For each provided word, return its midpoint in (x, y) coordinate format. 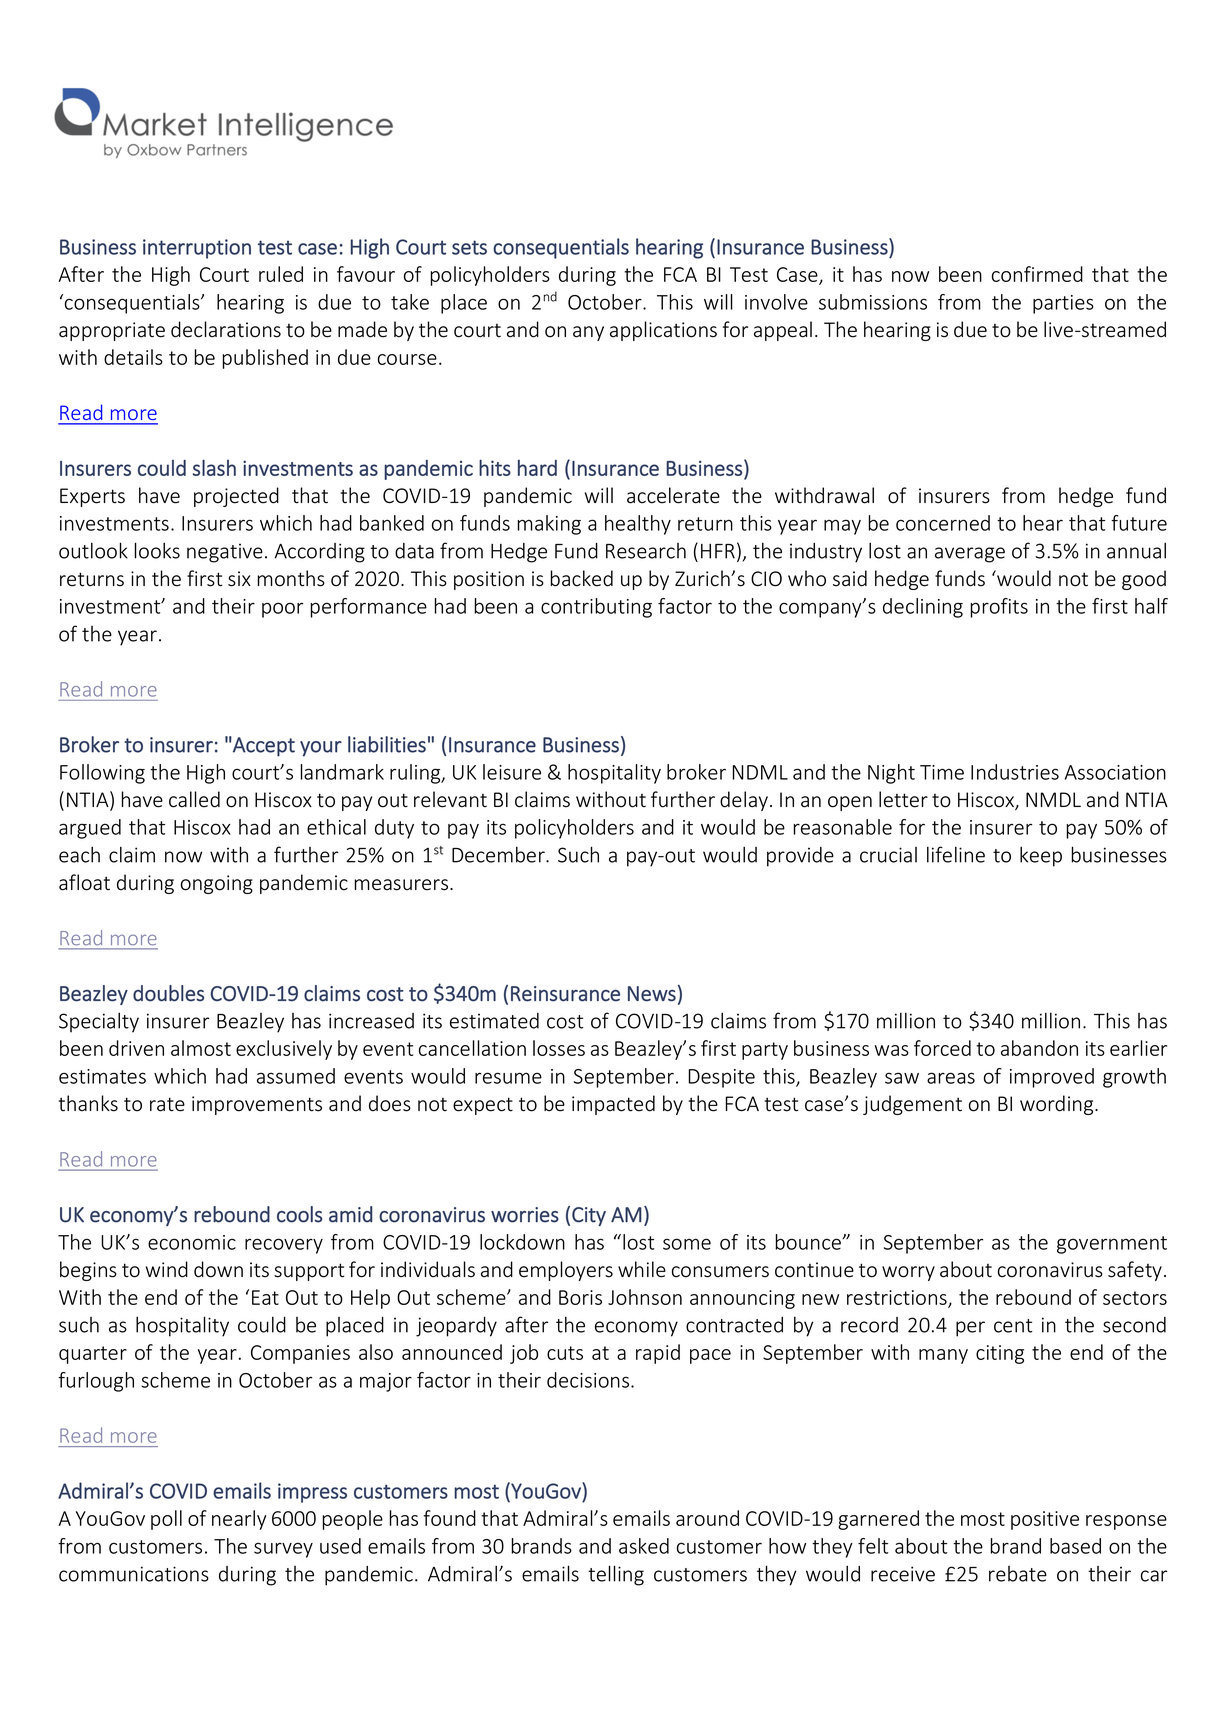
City (589, 1216)
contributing (596, 608)
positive (1045, 1520)
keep (1041, 856)
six (239, 579)
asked (644, 1546)
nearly (239, 1520)
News (652, 994)
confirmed (1037, 274)
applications (663, 331)
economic (192, 1242)
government (1112, 1245)
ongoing (217, 884)
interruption (197, 249)
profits (999, 608)
